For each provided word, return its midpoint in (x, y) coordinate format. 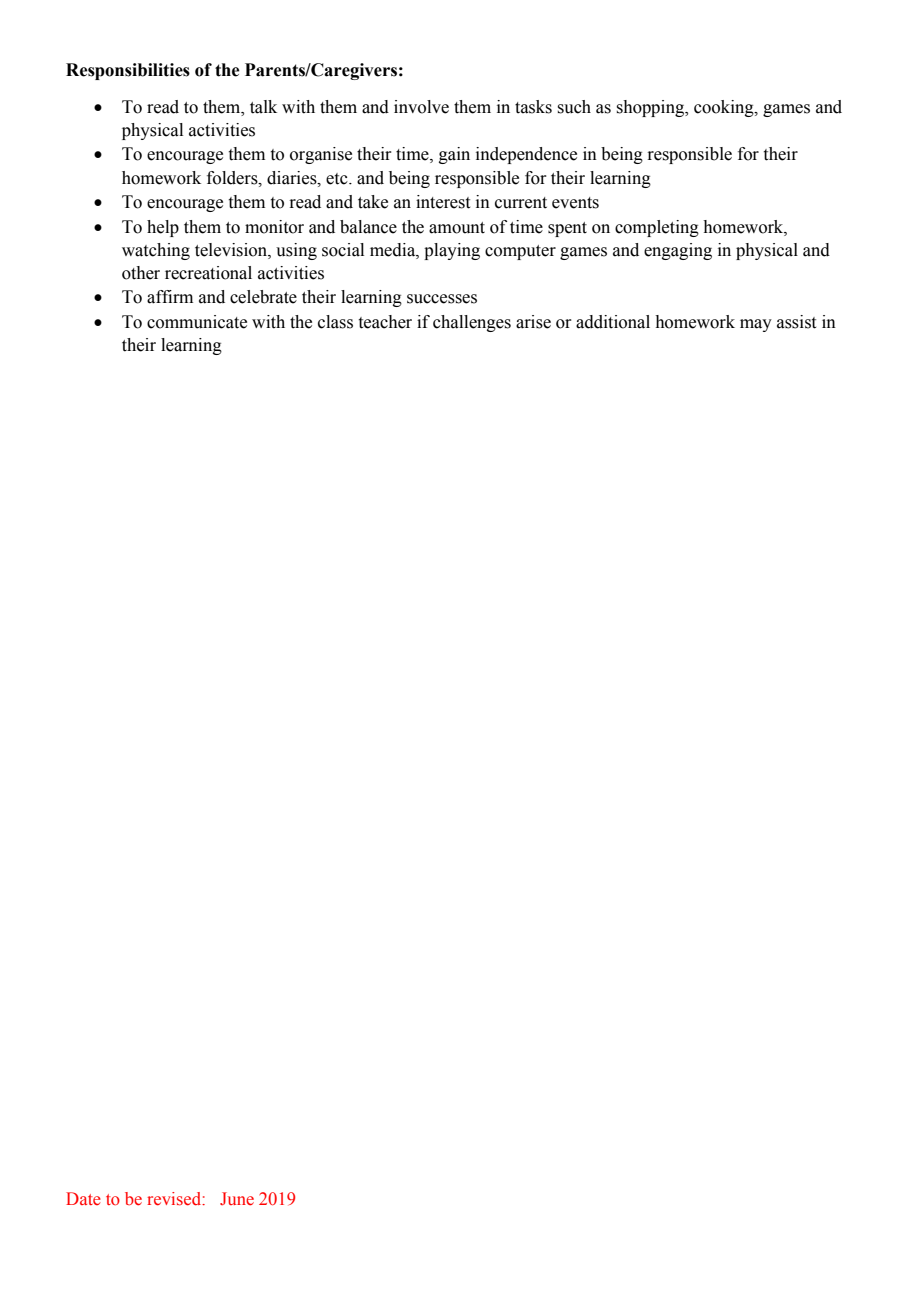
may (756, 325)
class (335, 322)
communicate (197, 322)
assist (796, 322)
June (237, 1199)
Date (83, 1198)
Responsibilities (128, 71)
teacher (385, 322)
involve (421, 107)
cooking (725, 108)
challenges (472, 323)
